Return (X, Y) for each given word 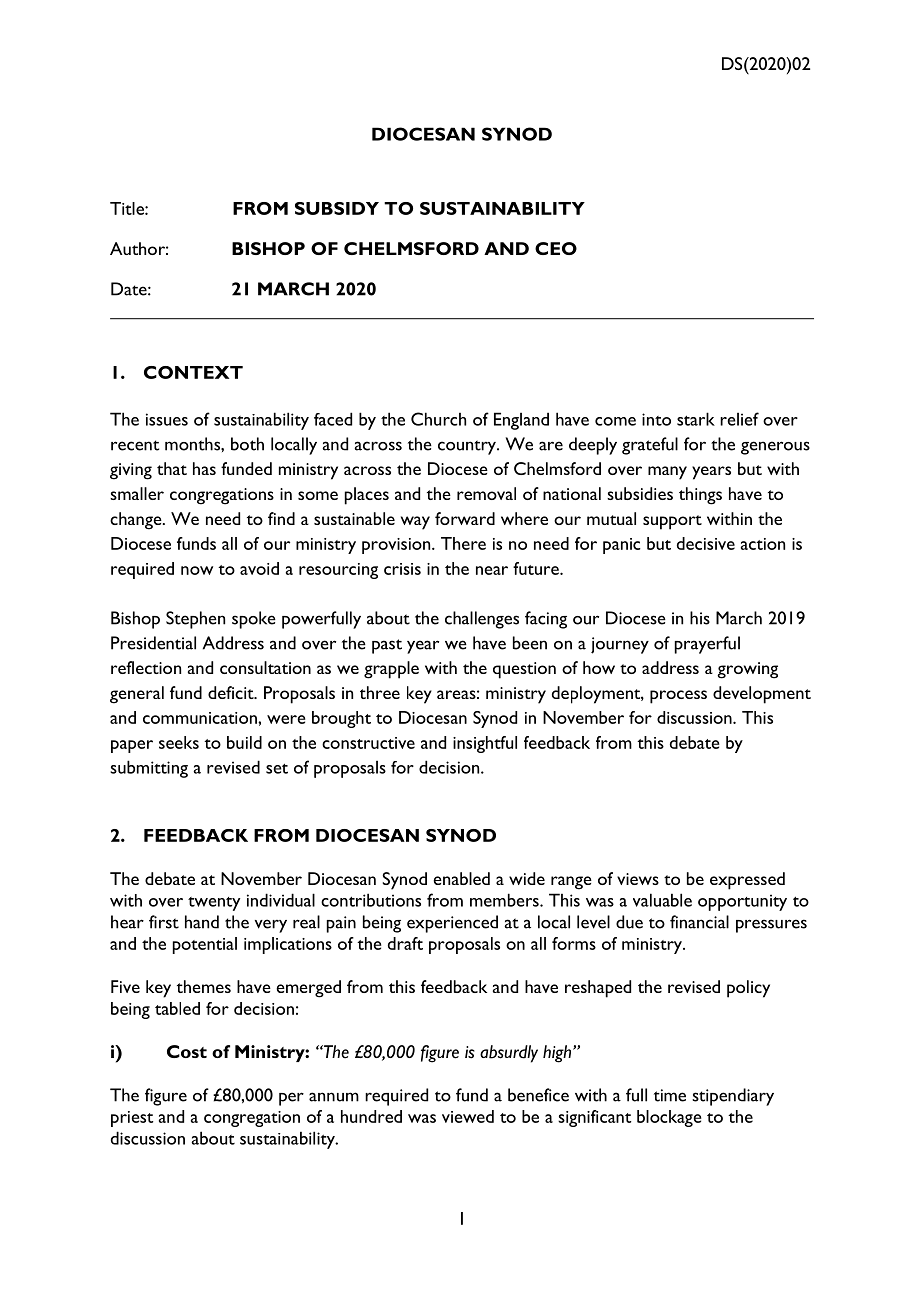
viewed (468, 1116)
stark (696, 419)
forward (465, 518)
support (672, 522)
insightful (485, 744)
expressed (747, 881)
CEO (556, 248)
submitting (149, 769)
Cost (187, 1051)
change (137, 521)
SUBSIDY (337, 208)
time (670, 1095)
